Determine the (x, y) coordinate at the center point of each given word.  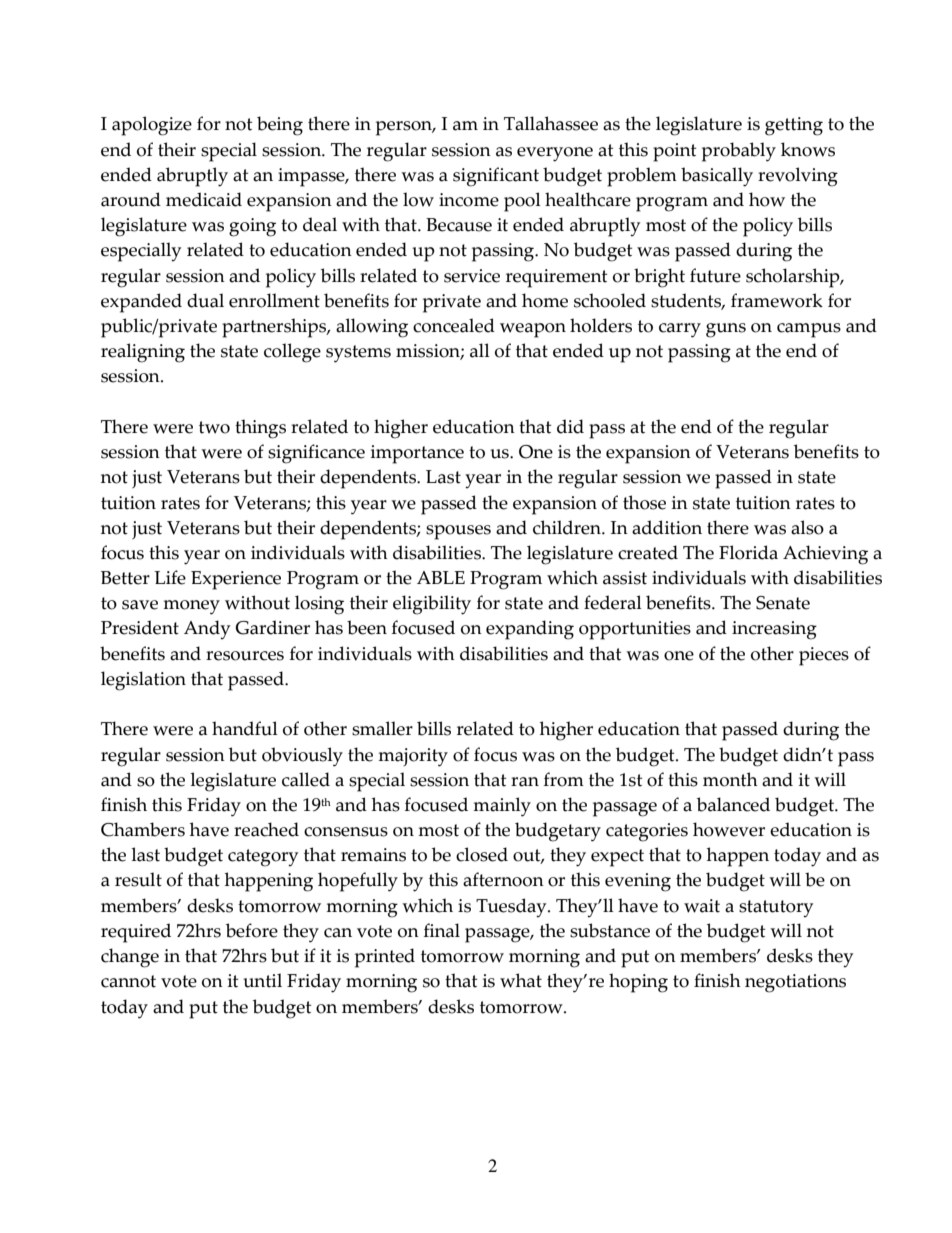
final (442, 930)
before (252, 930)
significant (496, 177)
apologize (152, 126)
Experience (236, 580)
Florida (748, 552)
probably (739, 152)
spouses (458, 532)
